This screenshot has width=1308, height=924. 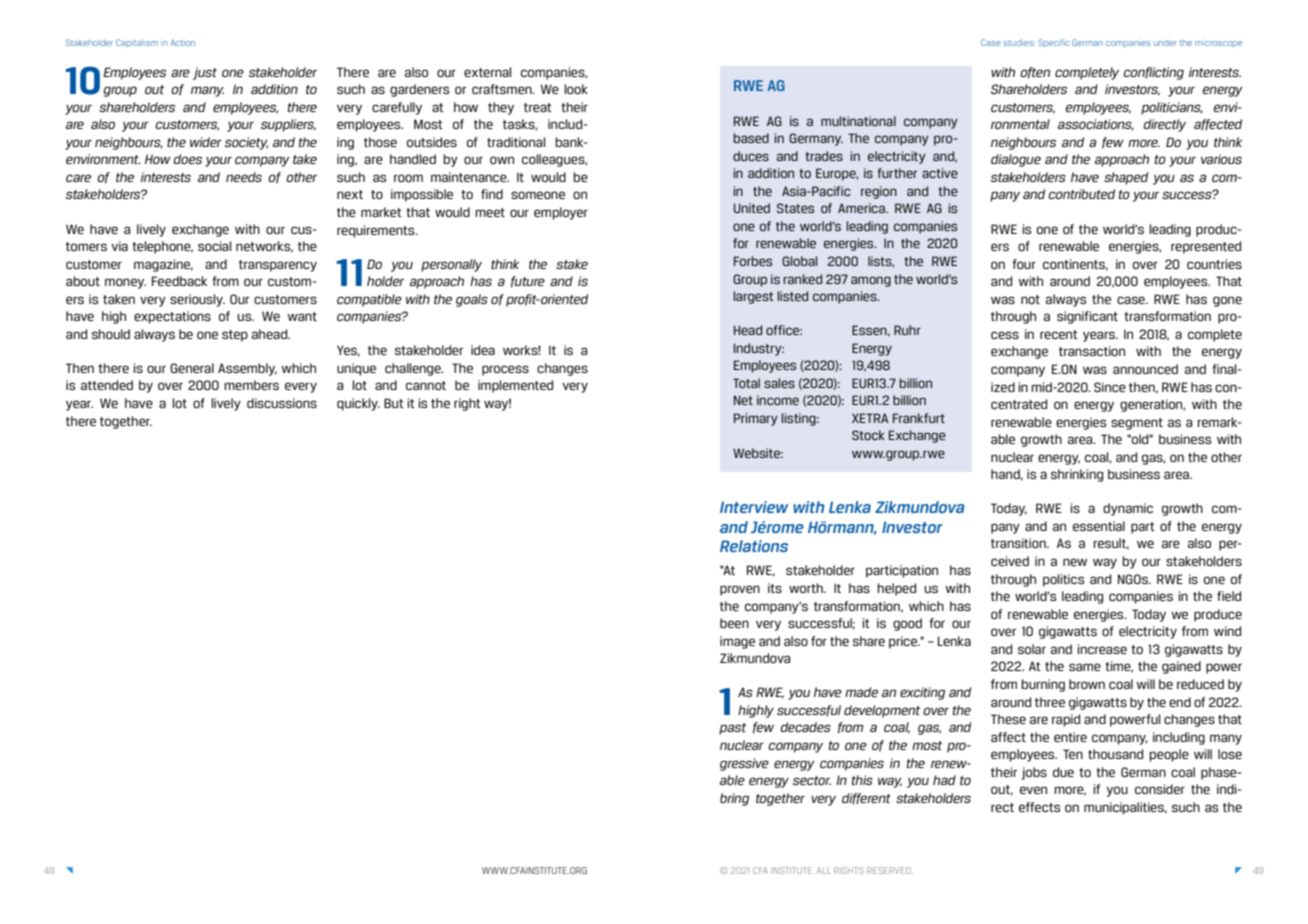 I want to click on just, so click(x=205, y=73).
